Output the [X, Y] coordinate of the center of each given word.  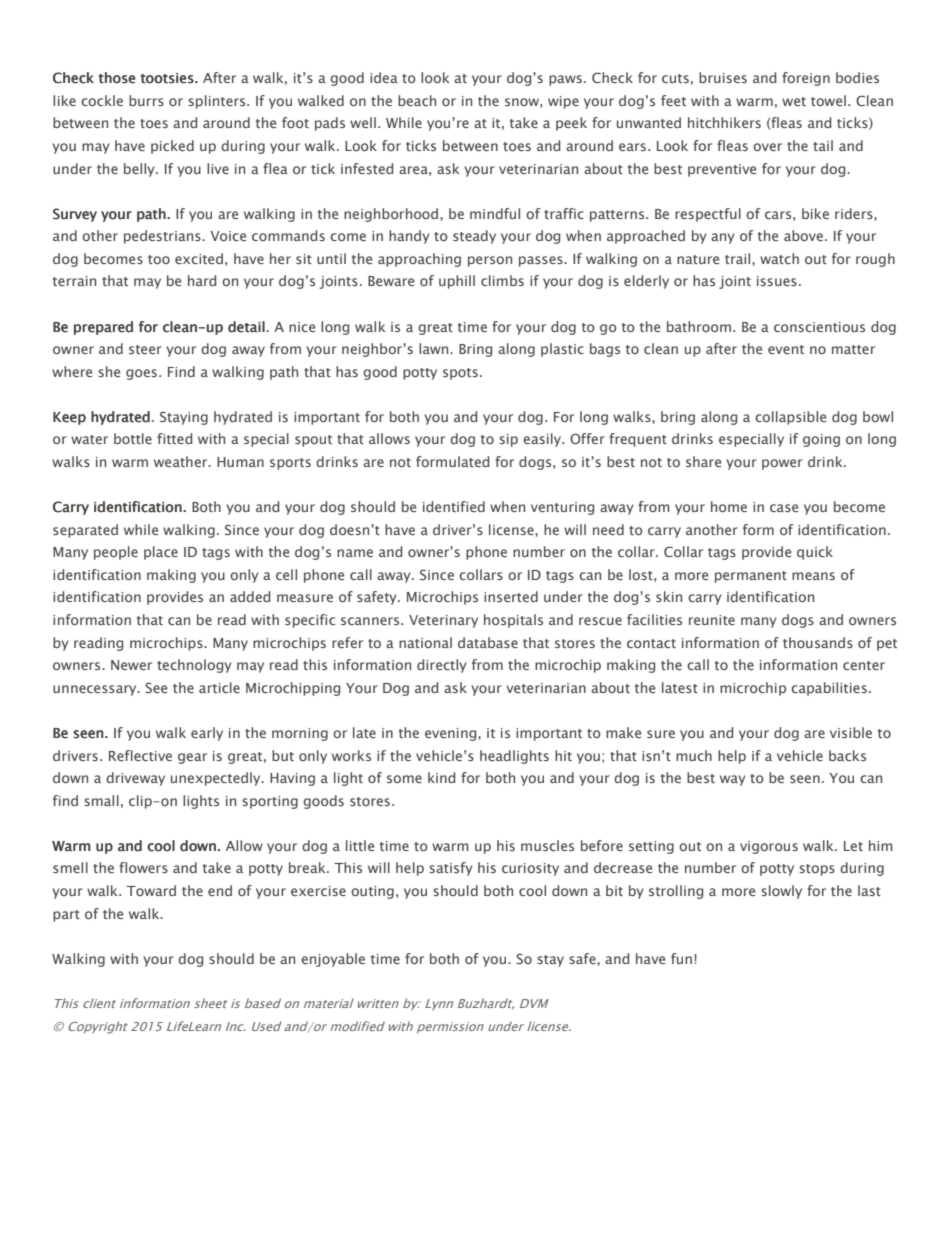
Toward [151, 890]
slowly [781, 892]
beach [417, 100]
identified [454, 506]
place [161, 553]
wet [794, 101]
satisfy [451, 869]
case [784, 508]
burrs [146, 100]
